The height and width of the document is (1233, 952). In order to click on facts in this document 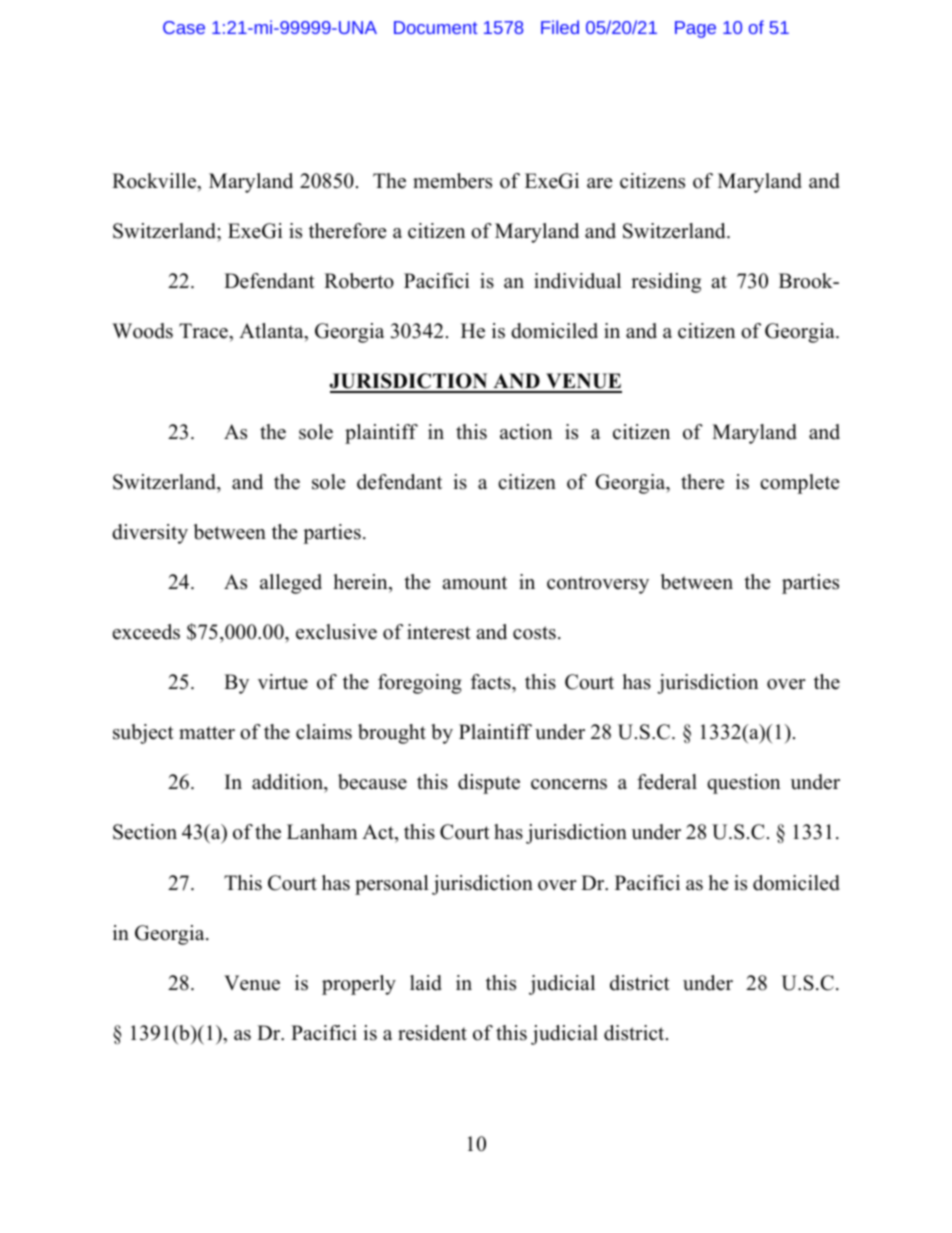, I will do `click(492, 682)`.
